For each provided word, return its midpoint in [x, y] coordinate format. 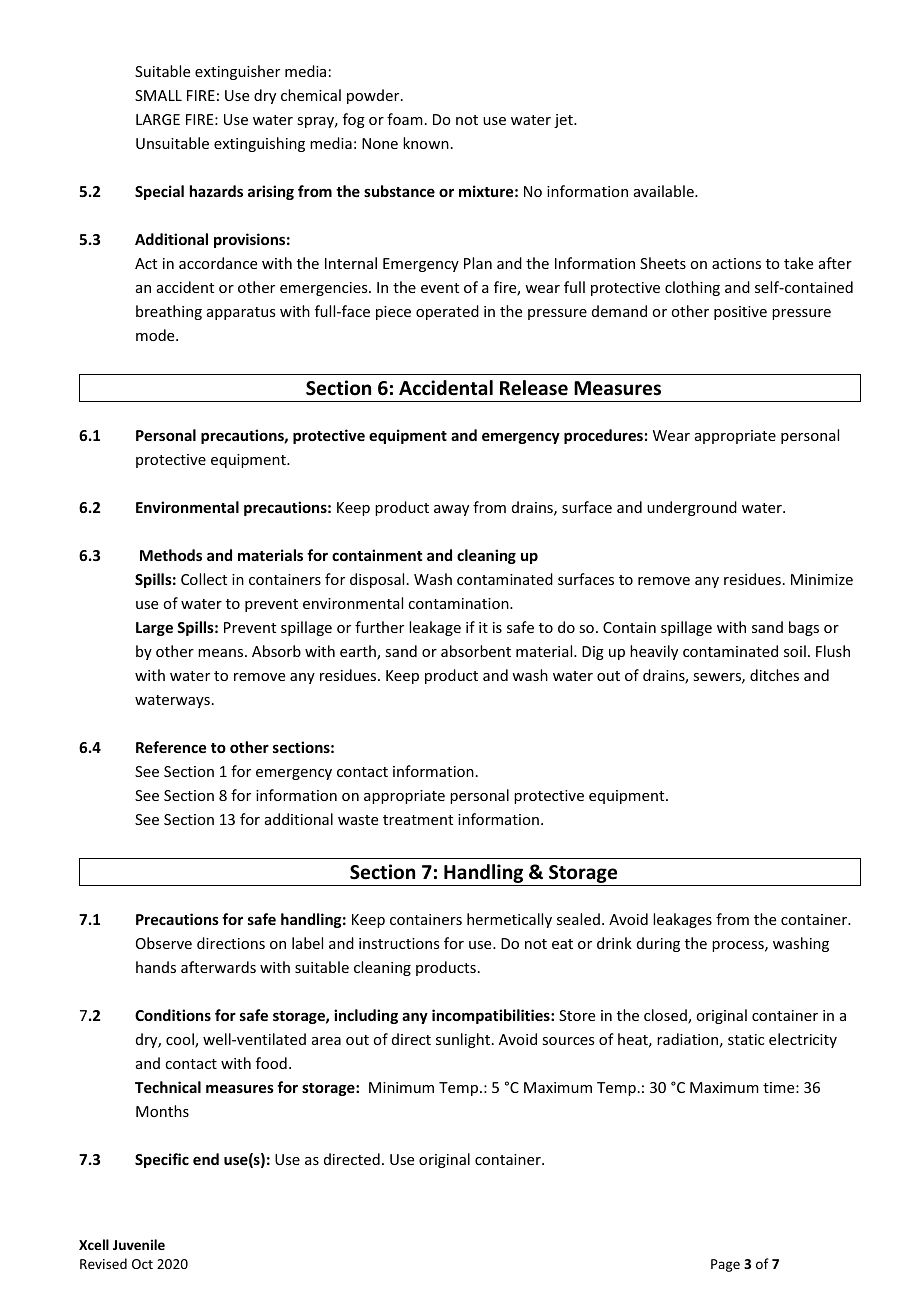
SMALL [158, 95]
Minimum [401, 1087]
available [665, 191]
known [426, 143]
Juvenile [139, 1244]
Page [725, 1265]
